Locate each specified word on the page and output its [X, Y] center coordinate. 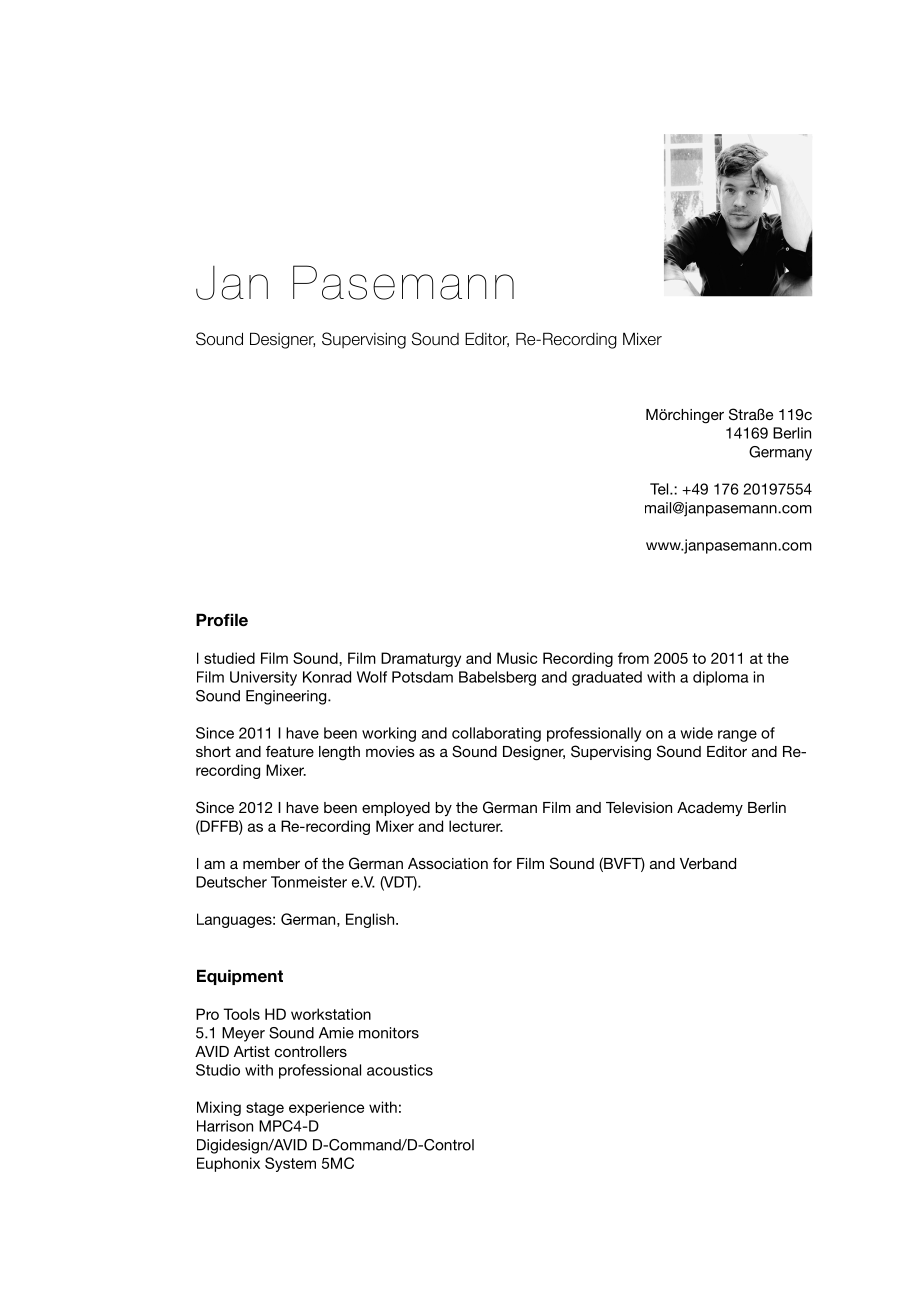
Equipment [240, 977]
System [290, 1164]
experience [326, 1108]
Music [517, 658]
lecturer [476, 826]
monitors [389, 1033]
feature [290, 751]
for [502, 863]
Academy [710, 809]
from [633, 658]
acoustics [400, 1070]
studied [229, 658]
